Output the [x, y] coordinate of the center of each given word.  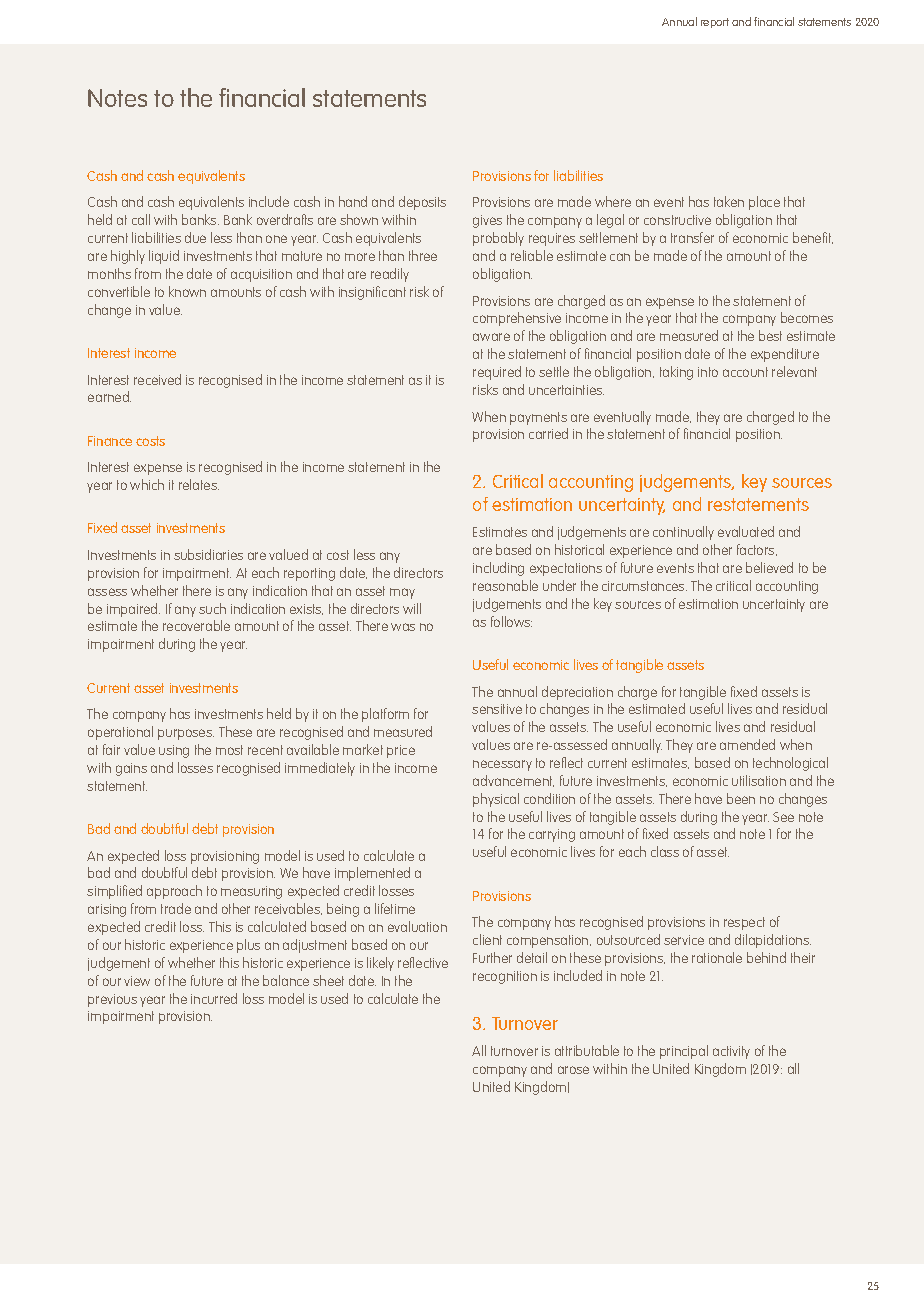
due [195, 237]
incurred [214, 998]
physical [496, 800]
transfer [692, 237]
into [708, 372]
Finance [110, 441]
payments [538, 418]
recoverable [196, 625]
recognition [505, 977]
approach [174, 892]
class [665, 851]
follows [511, 621]
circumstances [644, 586]
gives [487, 221]
